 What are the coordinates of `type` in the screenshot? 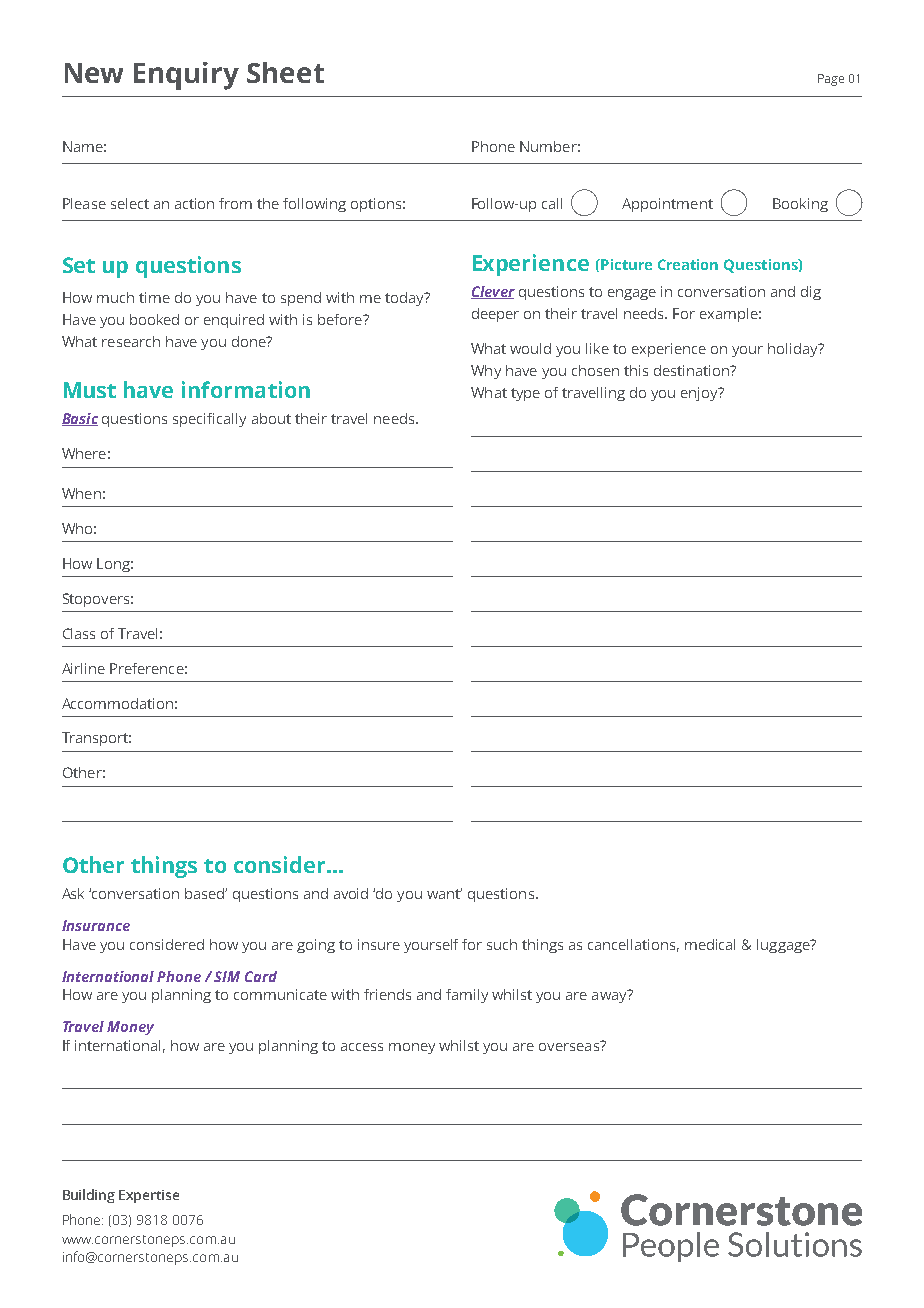 It's located at (525, 394).
